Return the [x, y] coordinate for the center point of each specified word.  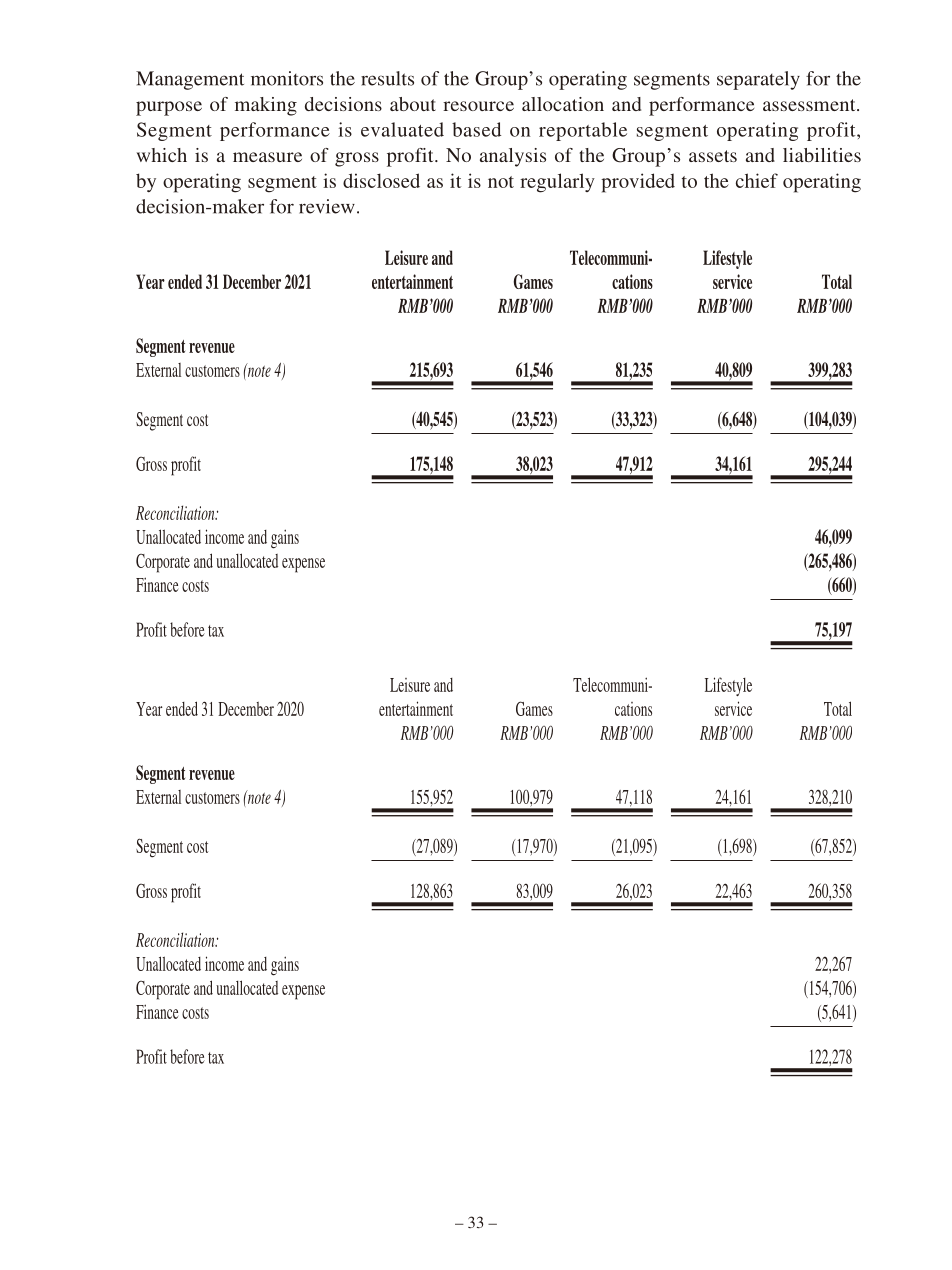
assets [713, 156]
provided [638, 183]
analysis [513, 157]
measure [267, 157]
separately [758, 80]
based [476, 129]
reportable [583, 131]
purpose [169, 108]
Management [190, 80]
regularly [557, 183]
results [387, 78]
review [327, 206]
